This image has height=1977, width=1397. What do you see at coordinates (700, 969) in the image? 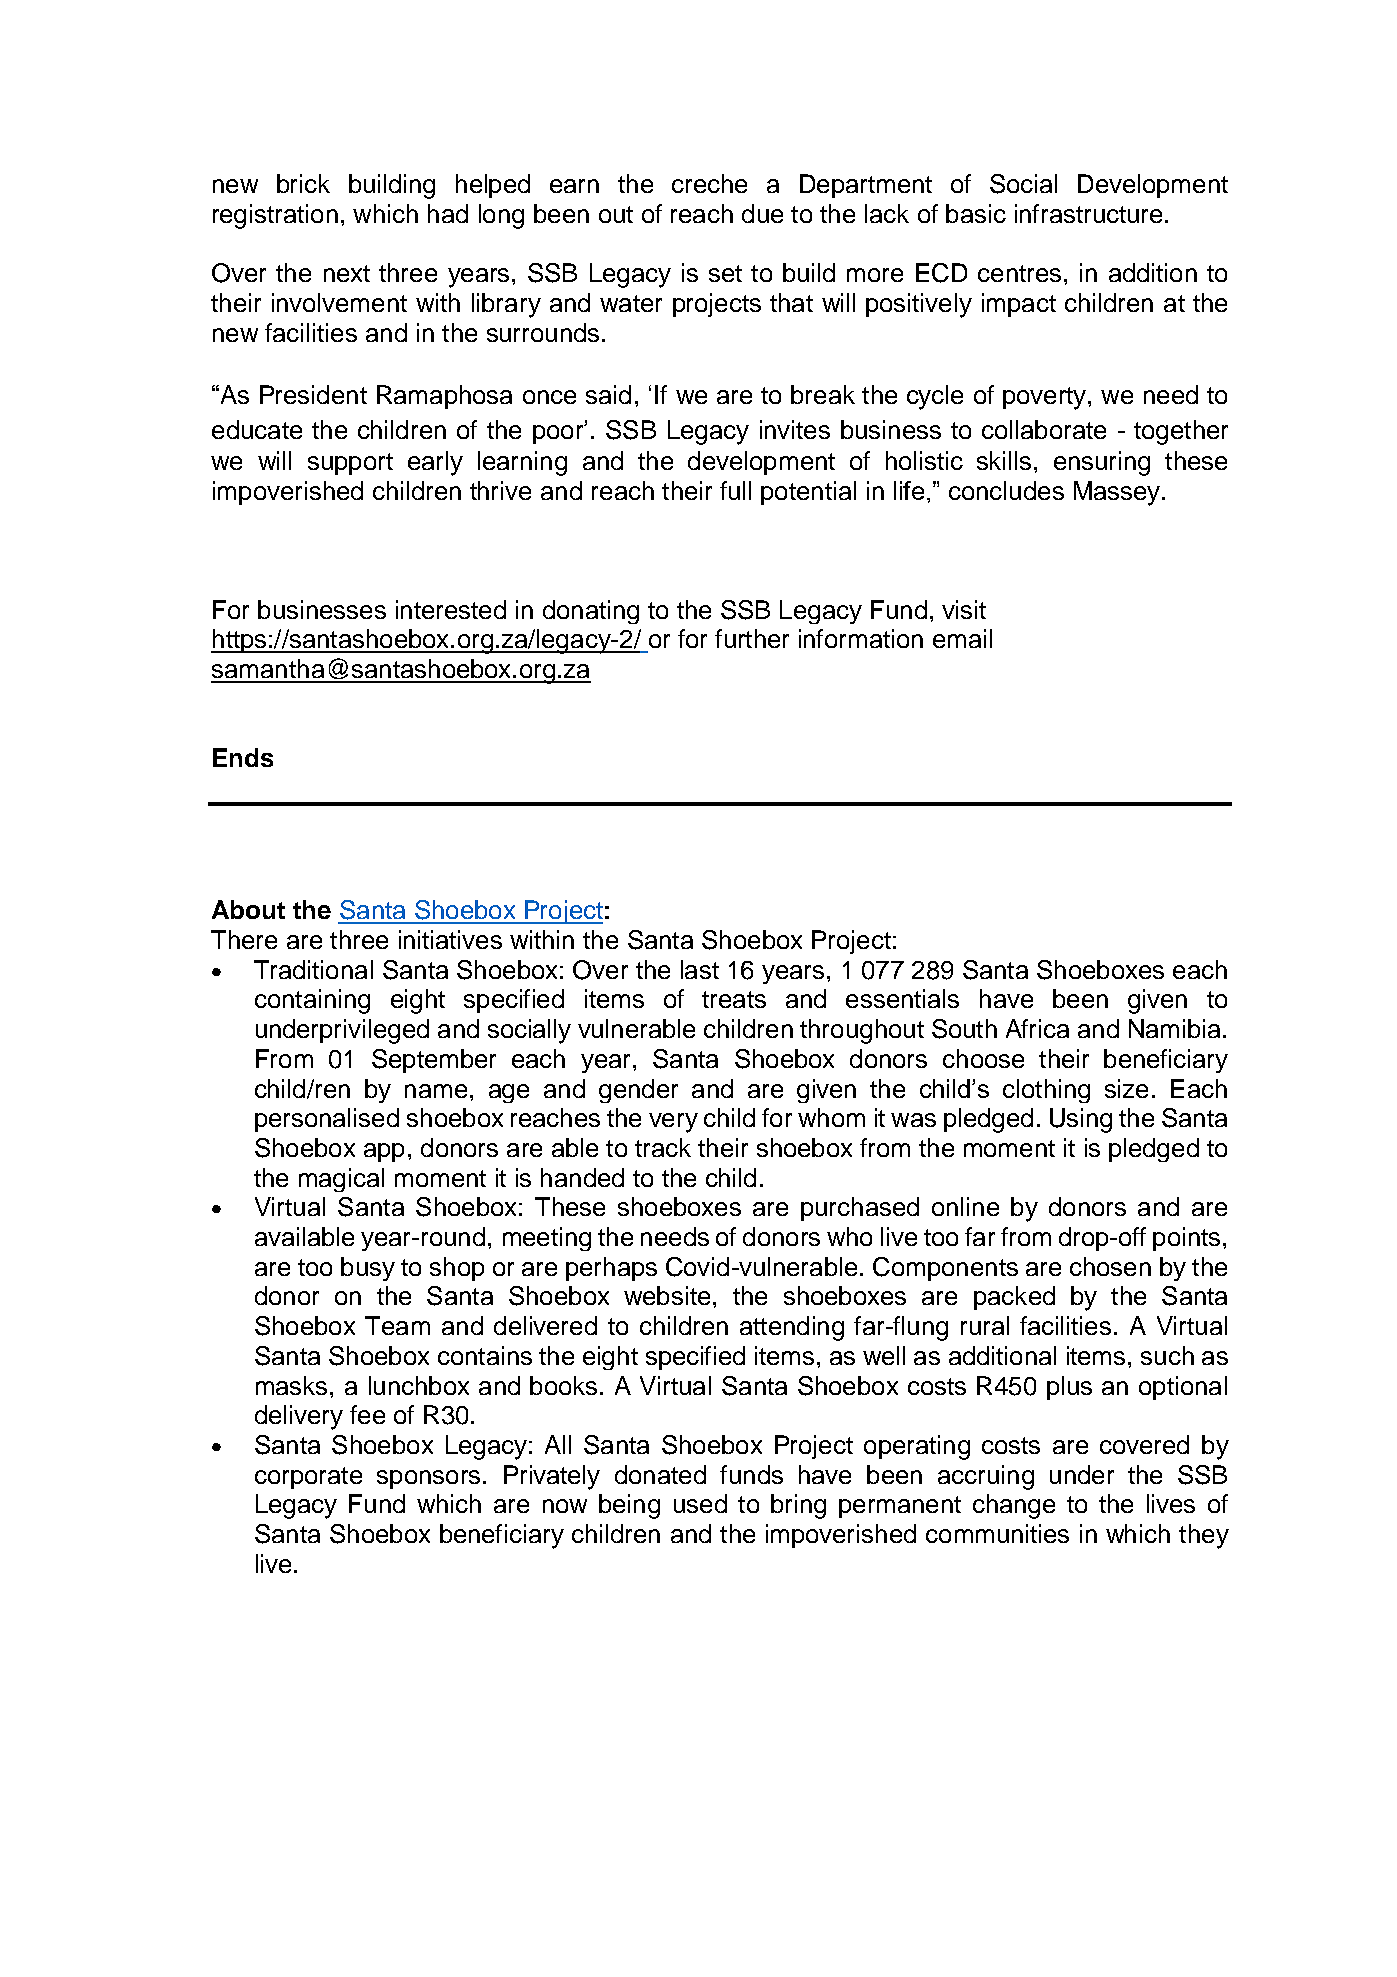
I see `last` at bounding box center [700, 969].
